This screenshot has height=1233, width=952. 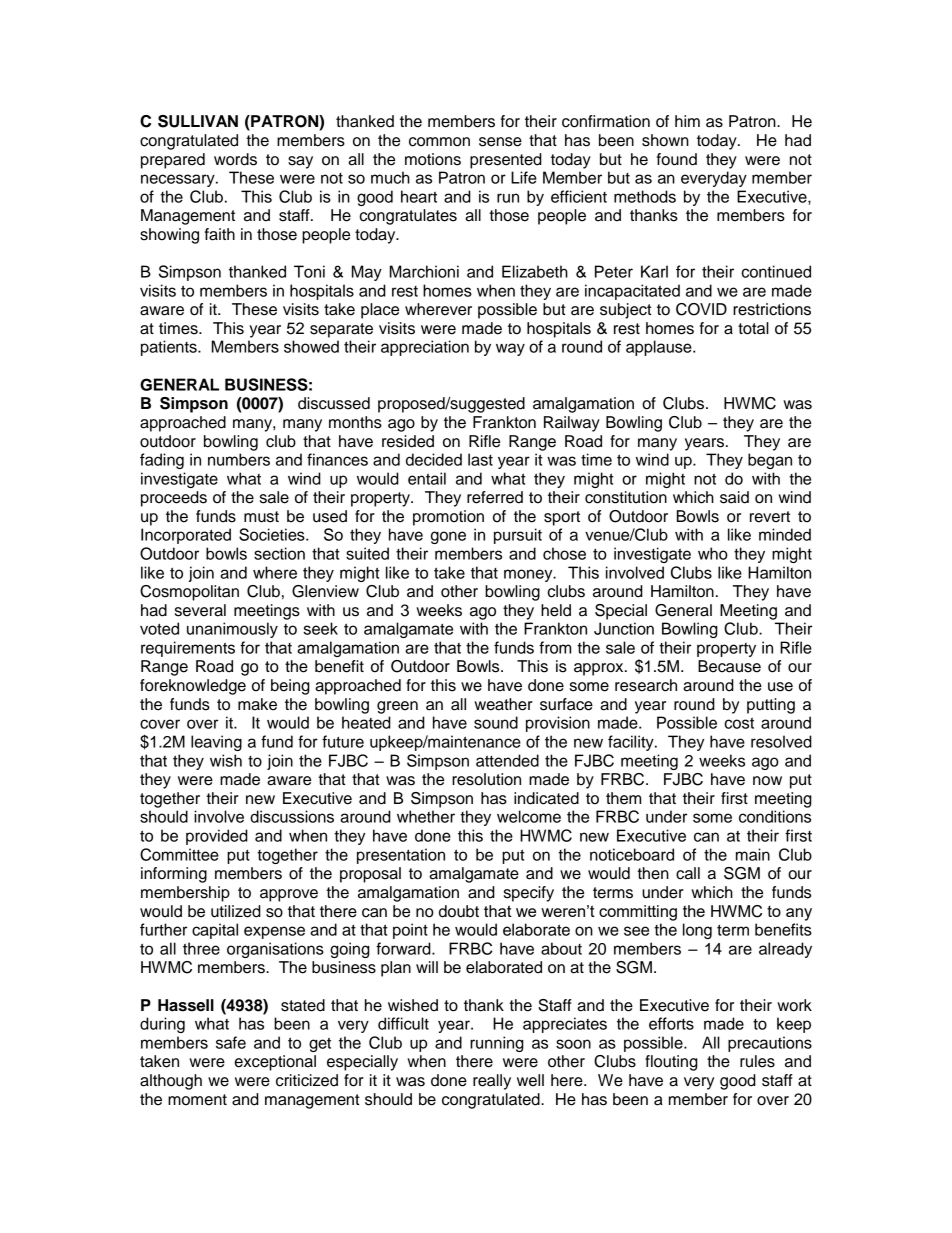 I want to click on found, so click(x=677, y=159).
